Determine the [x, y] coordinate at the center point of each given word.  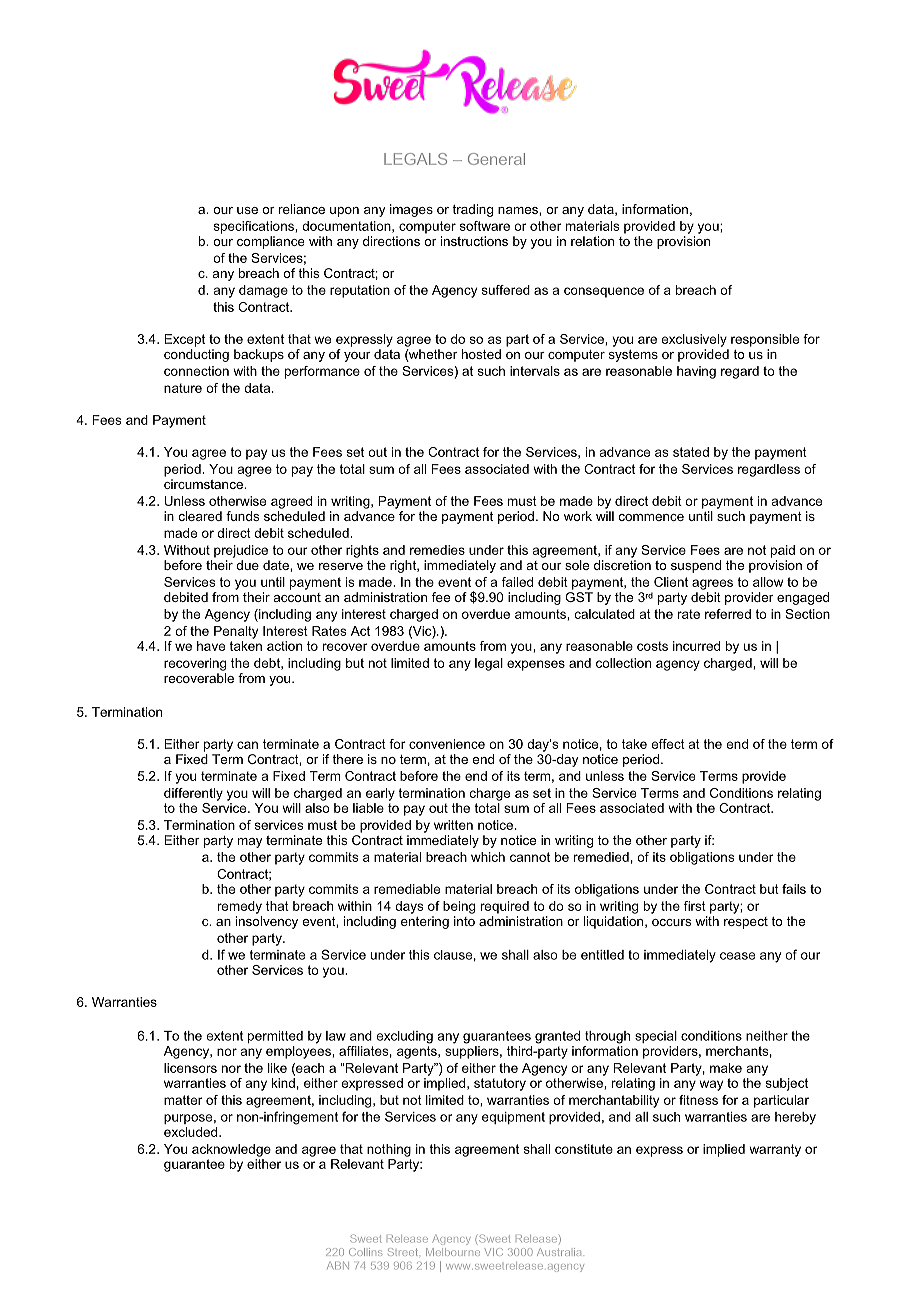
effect [668, 744]
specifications [255, 227]
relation [592, 241]
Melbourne [453, 1252]
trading [472, 210]
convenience [447, 744]
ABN [338, 1265]
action [284, 646]
